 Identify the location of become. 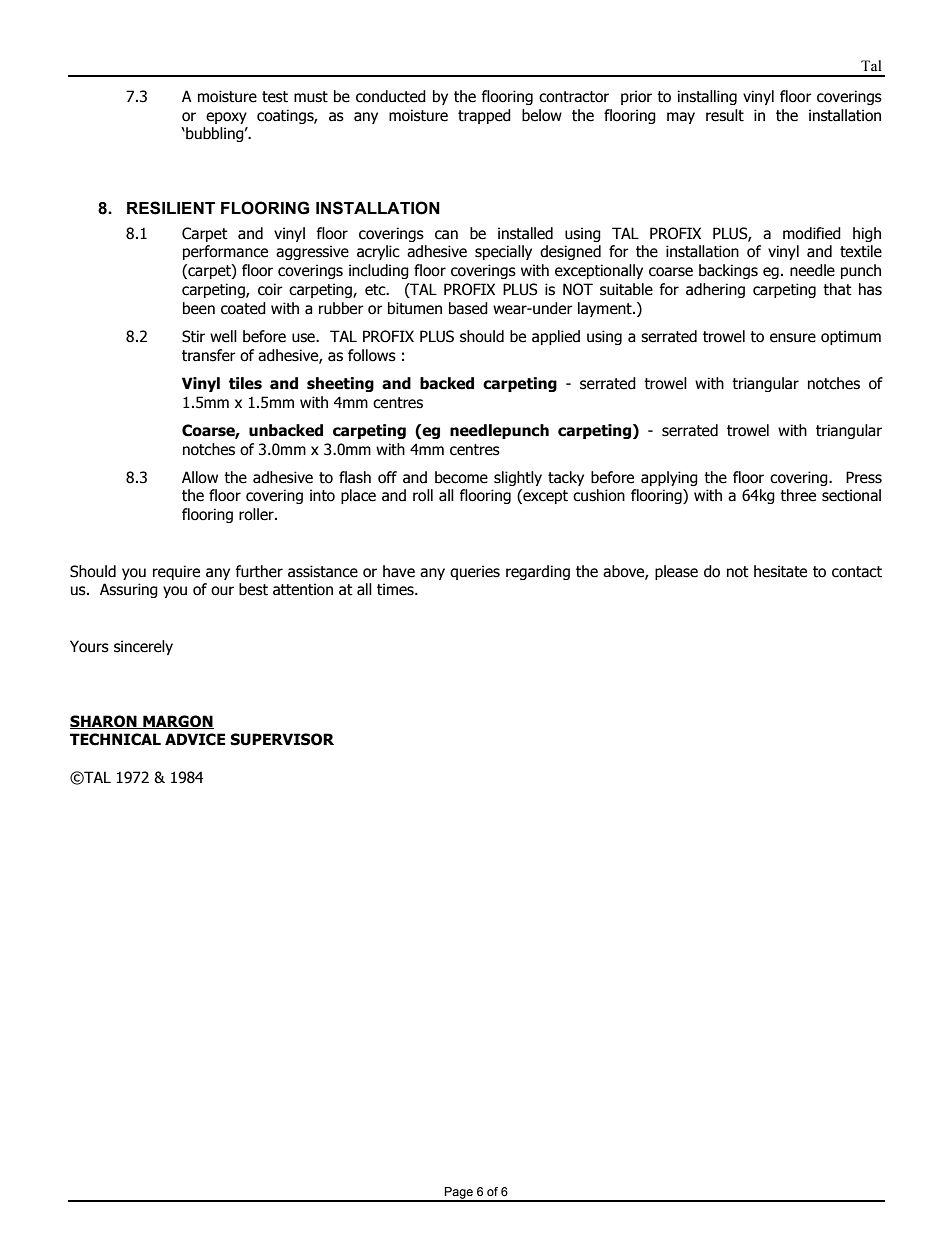
(461, 477).
